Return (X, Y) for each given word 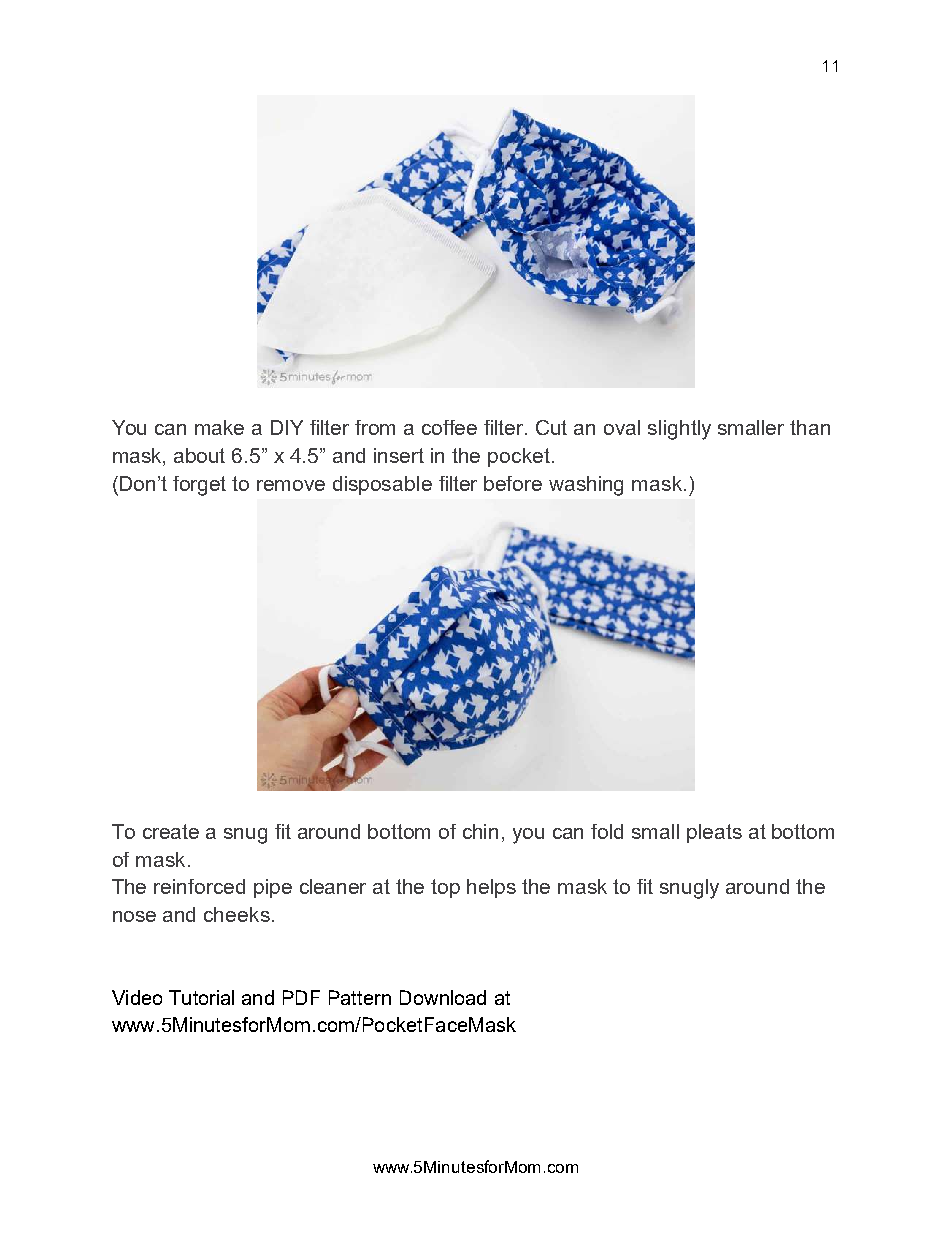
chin (480, 831)
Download (443, 997)
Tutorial (201, 997)
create (171, 831)
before (513, 483)
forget (199, 486)
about (199, 455)
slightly (679, 430)
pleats (714, 833)
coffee (449, 427)
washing (586, 486)
